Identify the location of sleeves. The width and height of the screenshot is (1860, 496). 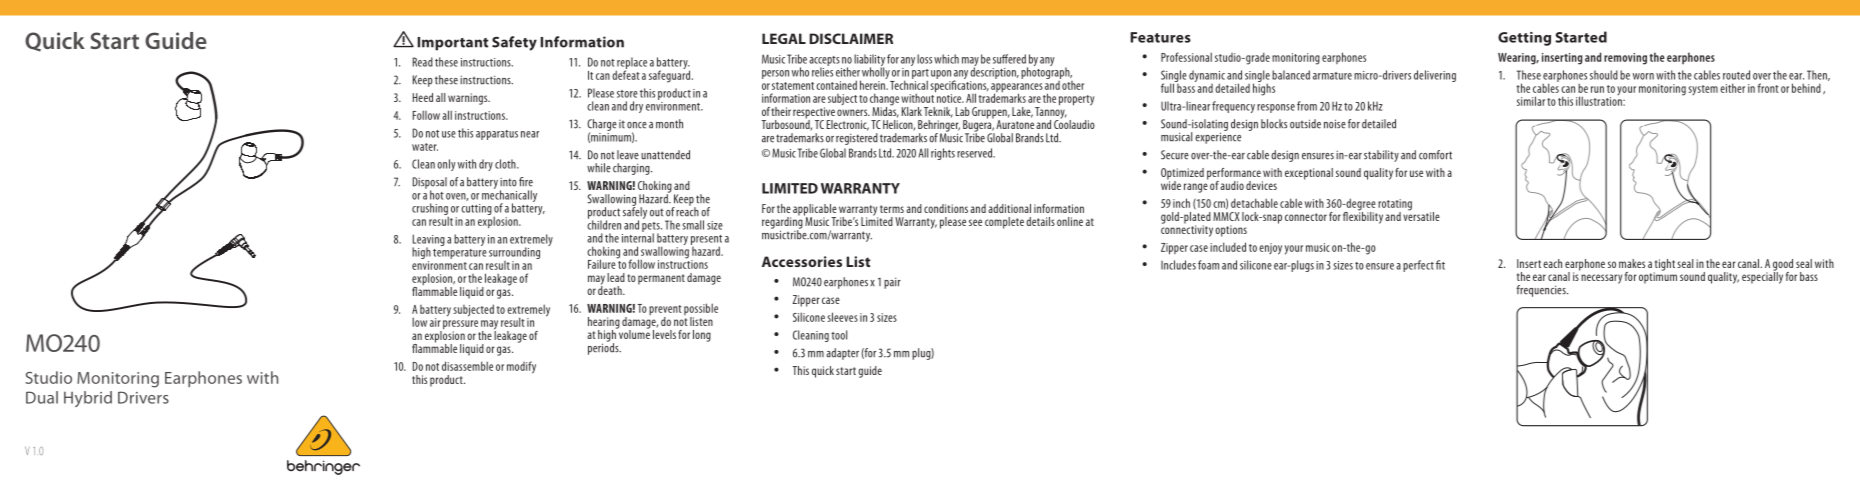
(843, 317).
